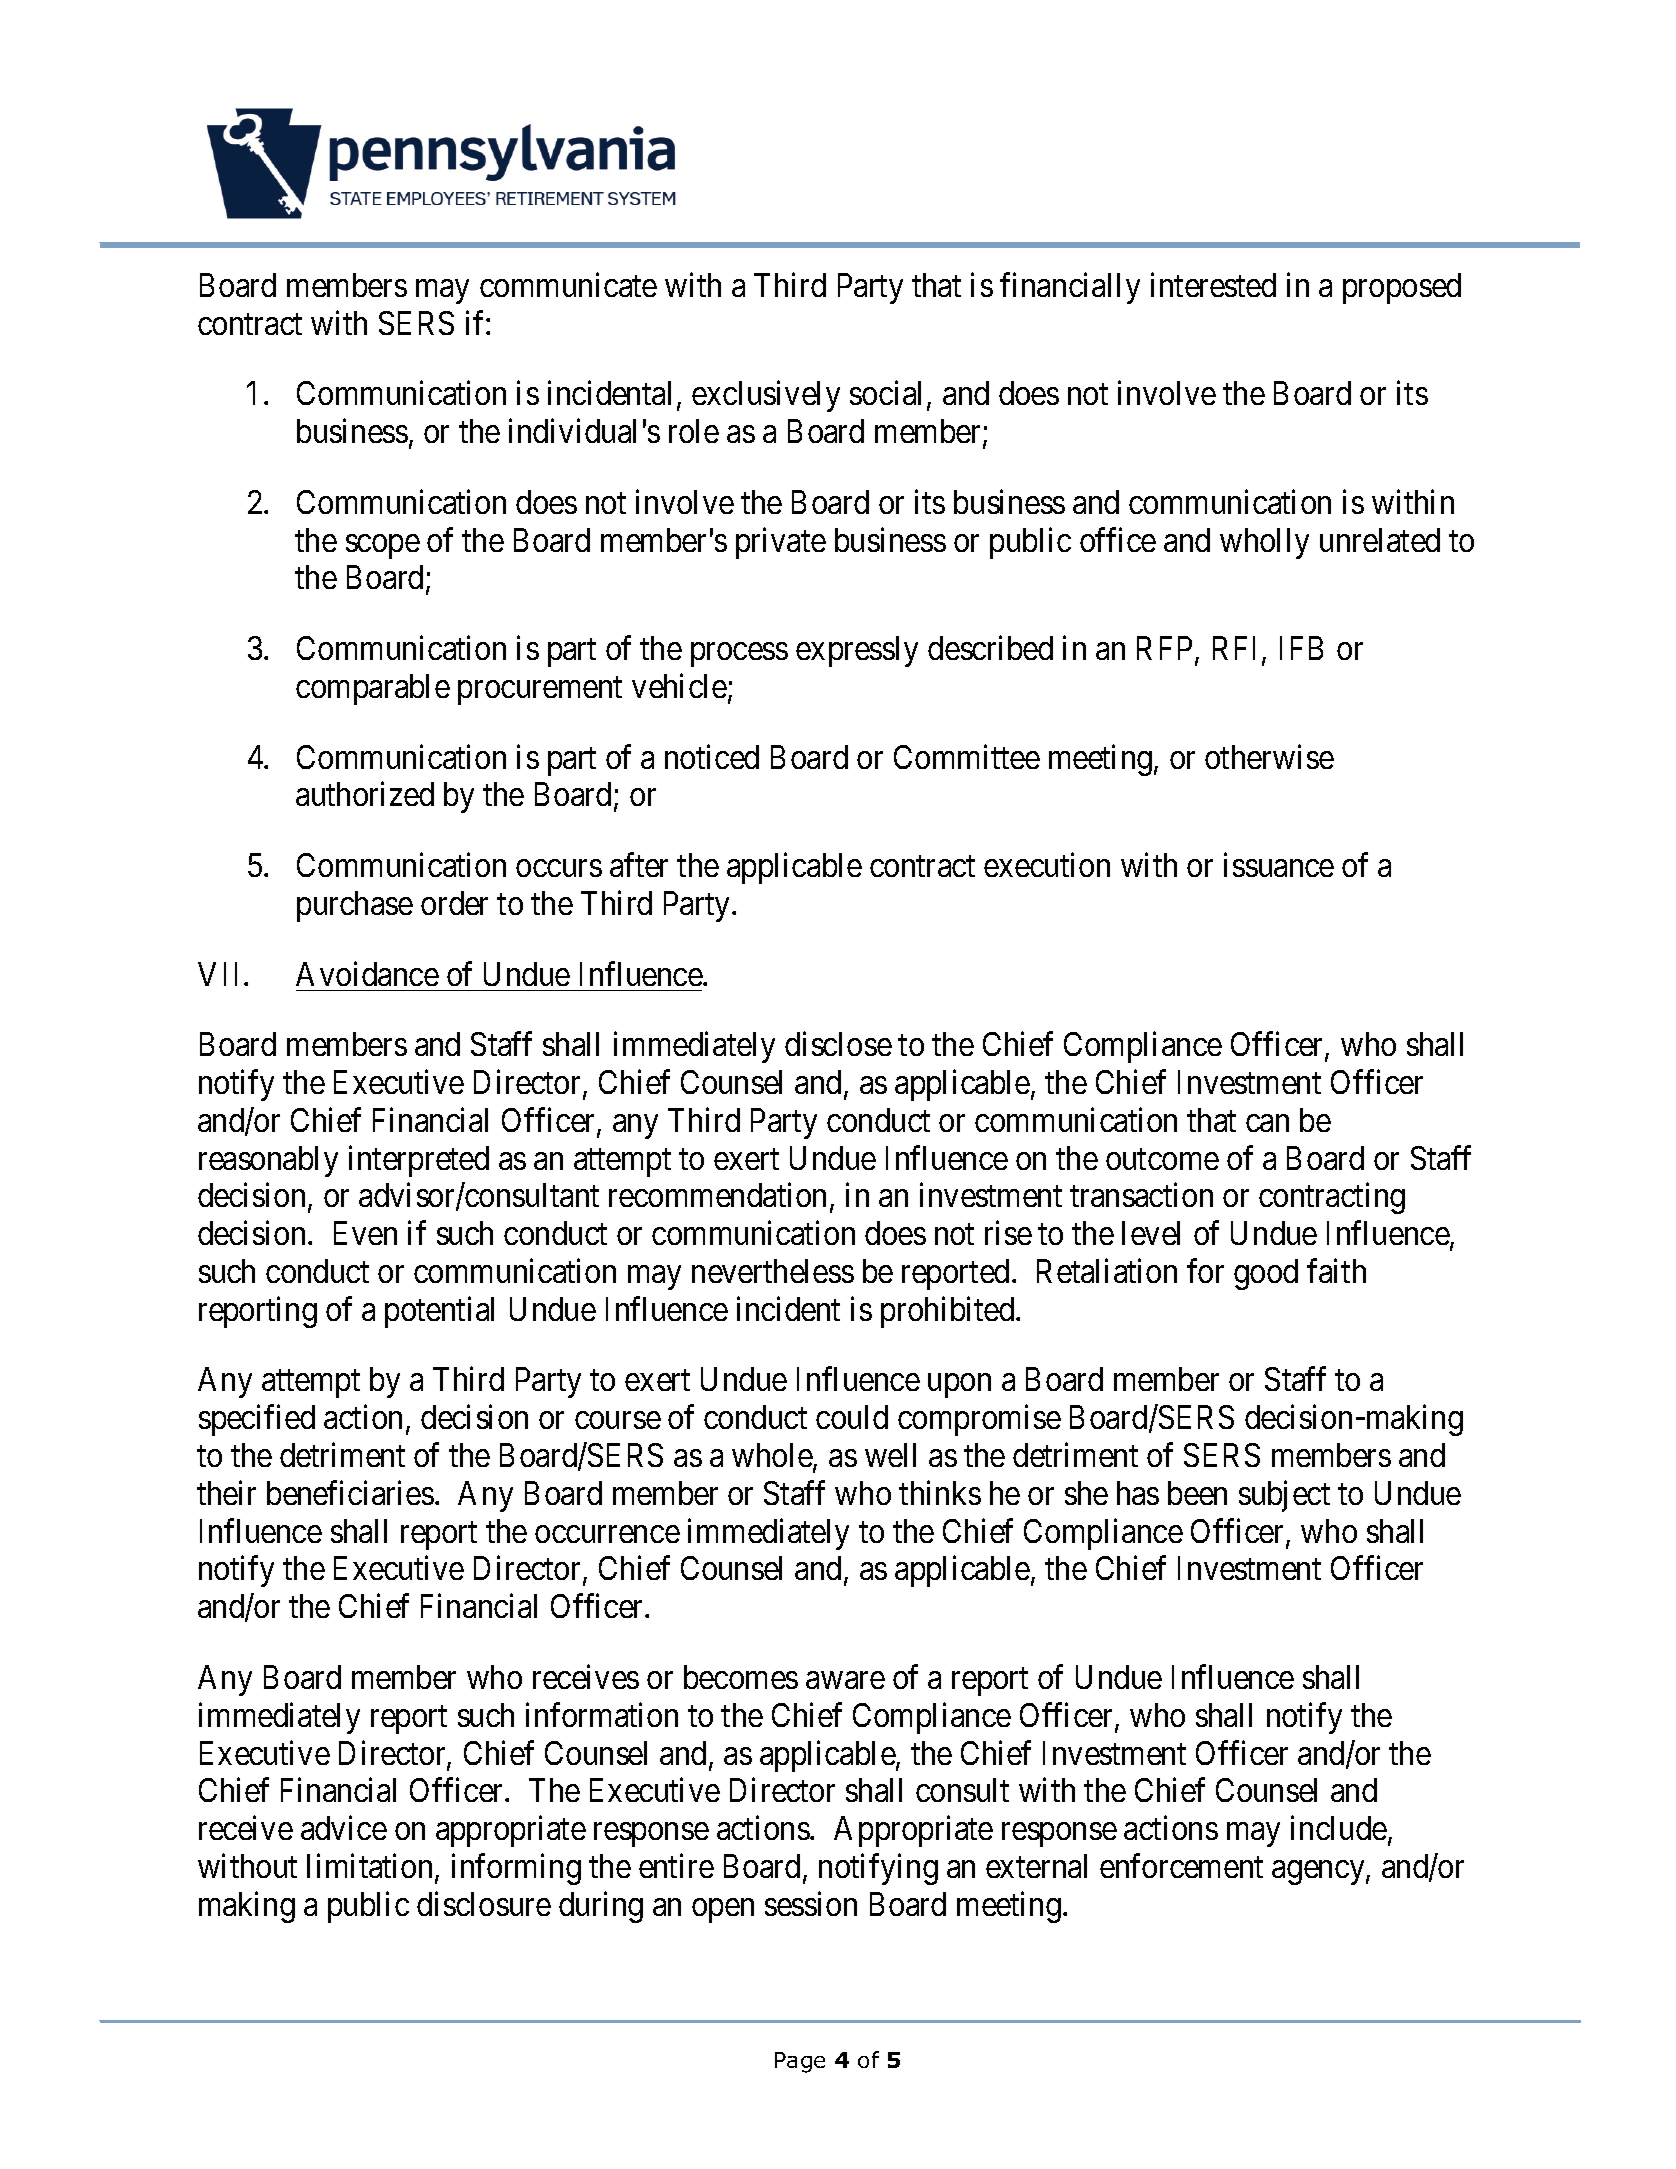  What do you see at coordinates (568, 285) in the screenshot?
I see `communicate` at bounding box center [568, 285].
